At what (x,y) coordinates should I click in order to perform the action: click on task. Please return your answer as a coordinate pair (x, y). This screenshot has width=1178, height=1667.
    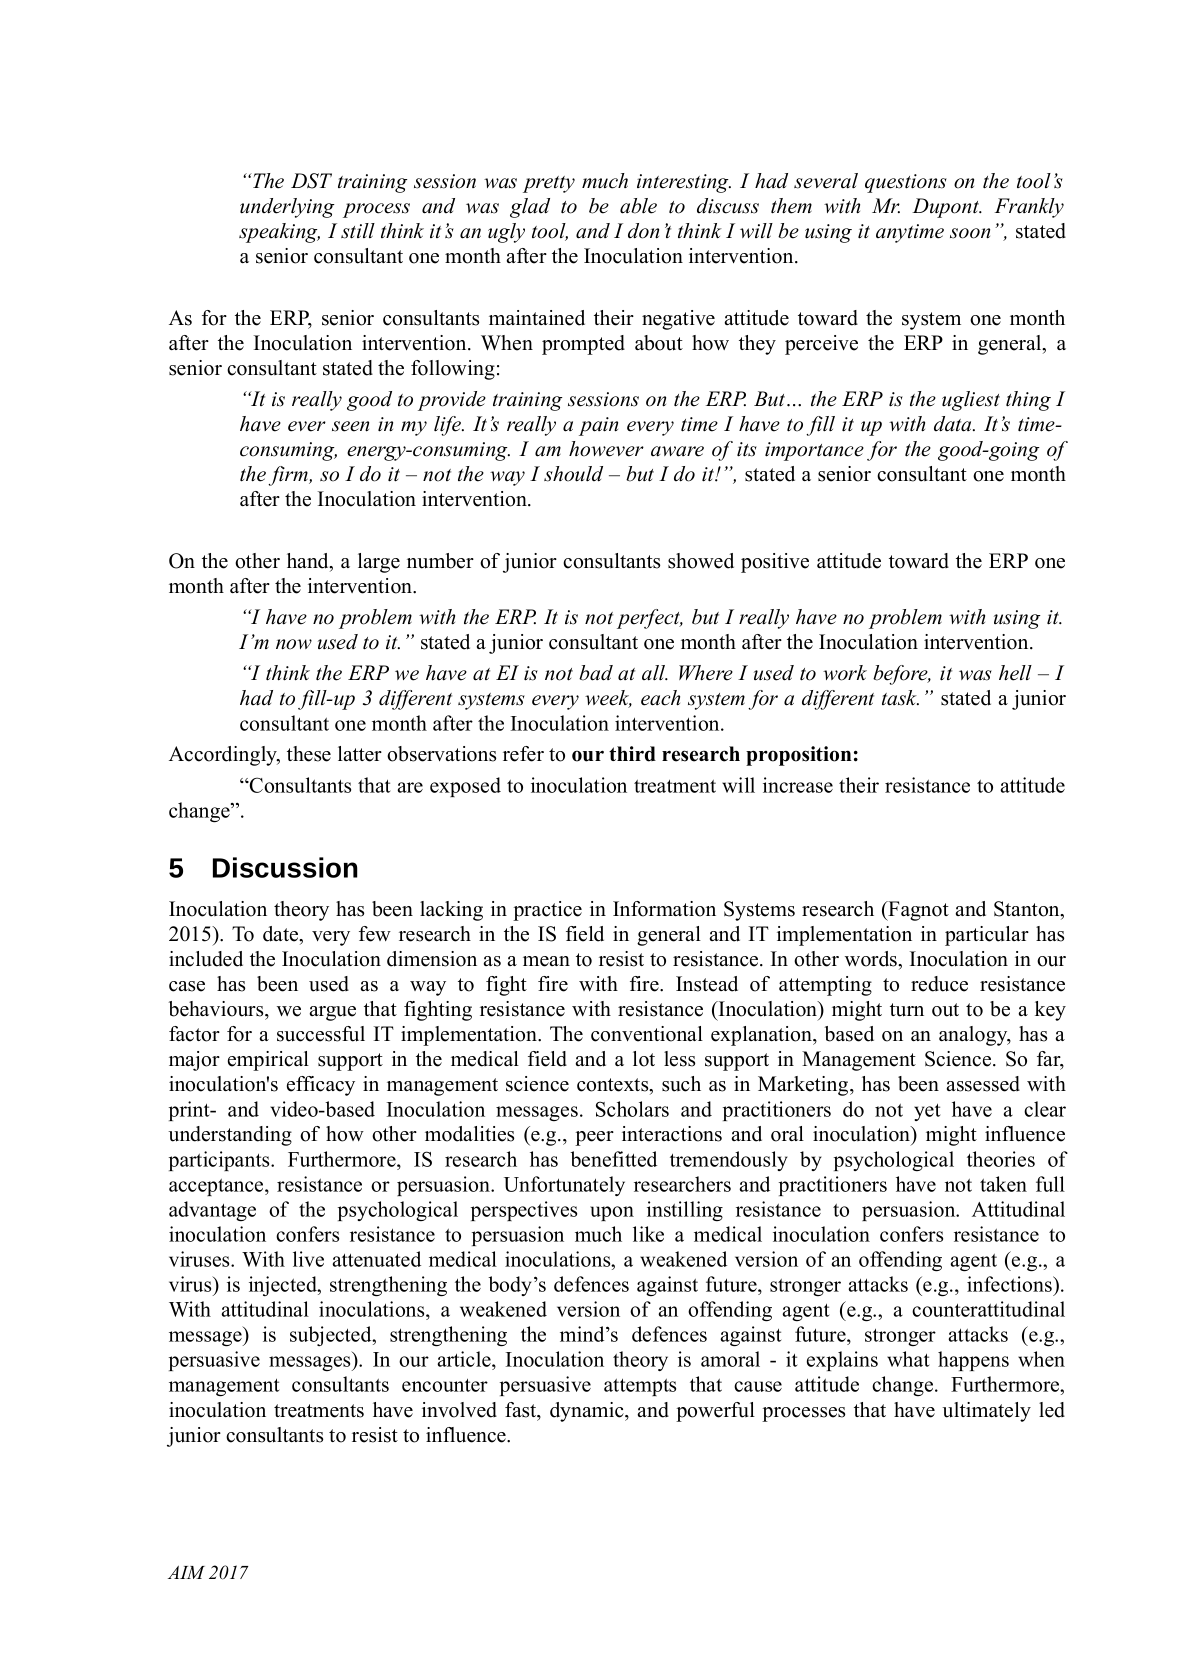
    Looking at the image, I should click on (900, 698).
